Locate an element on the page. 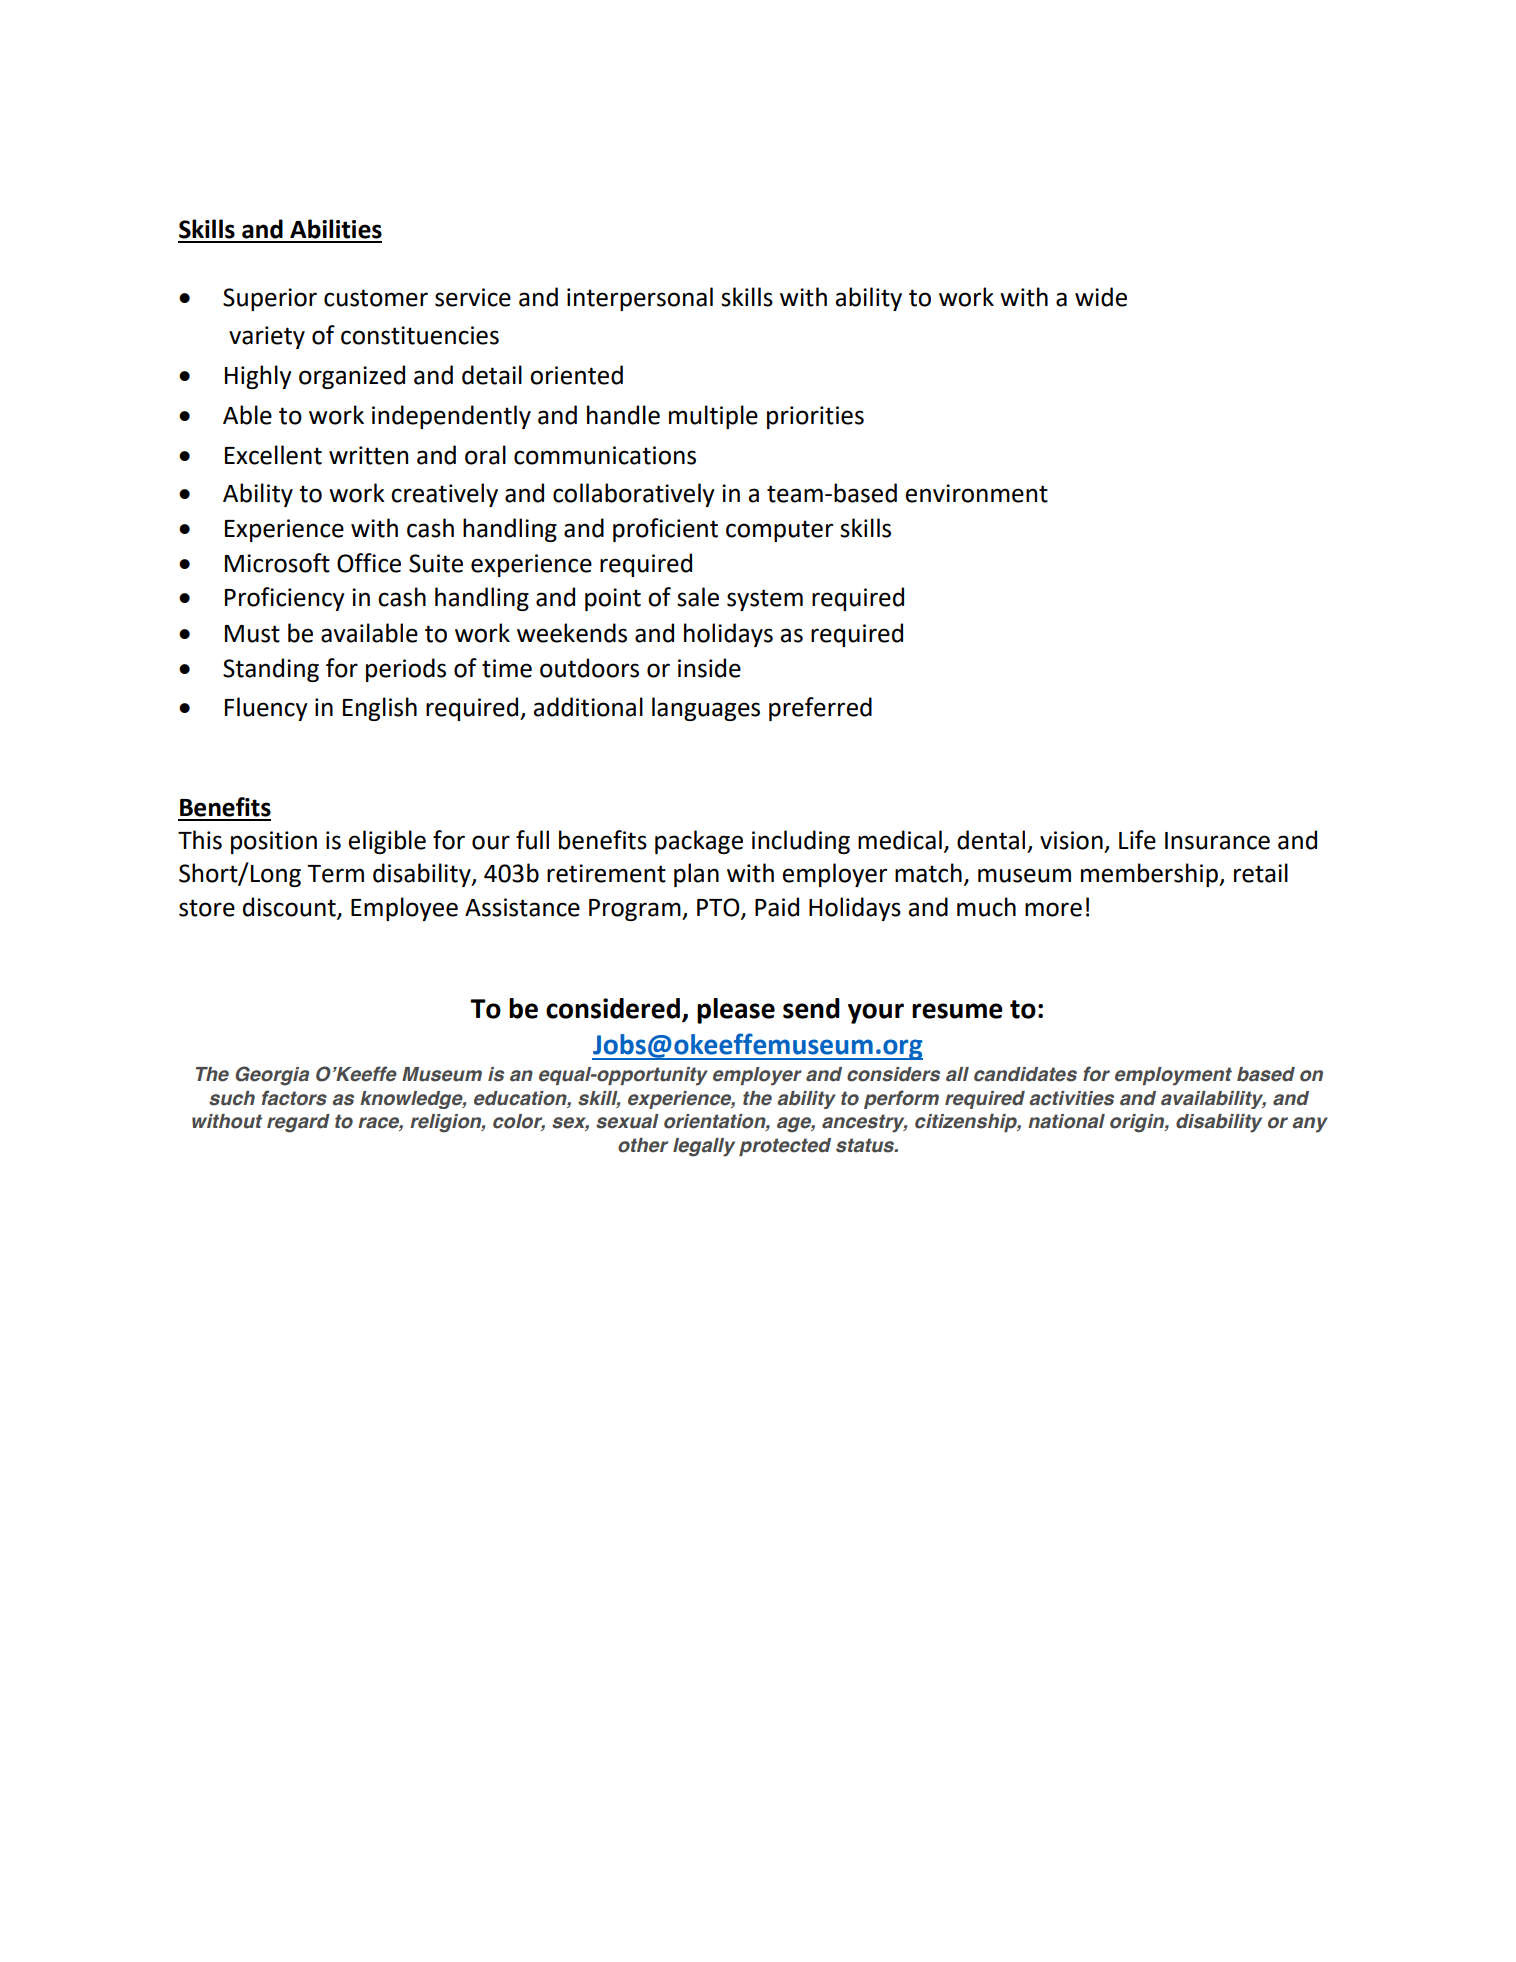  wide is located at coordinates (1101, 297).
